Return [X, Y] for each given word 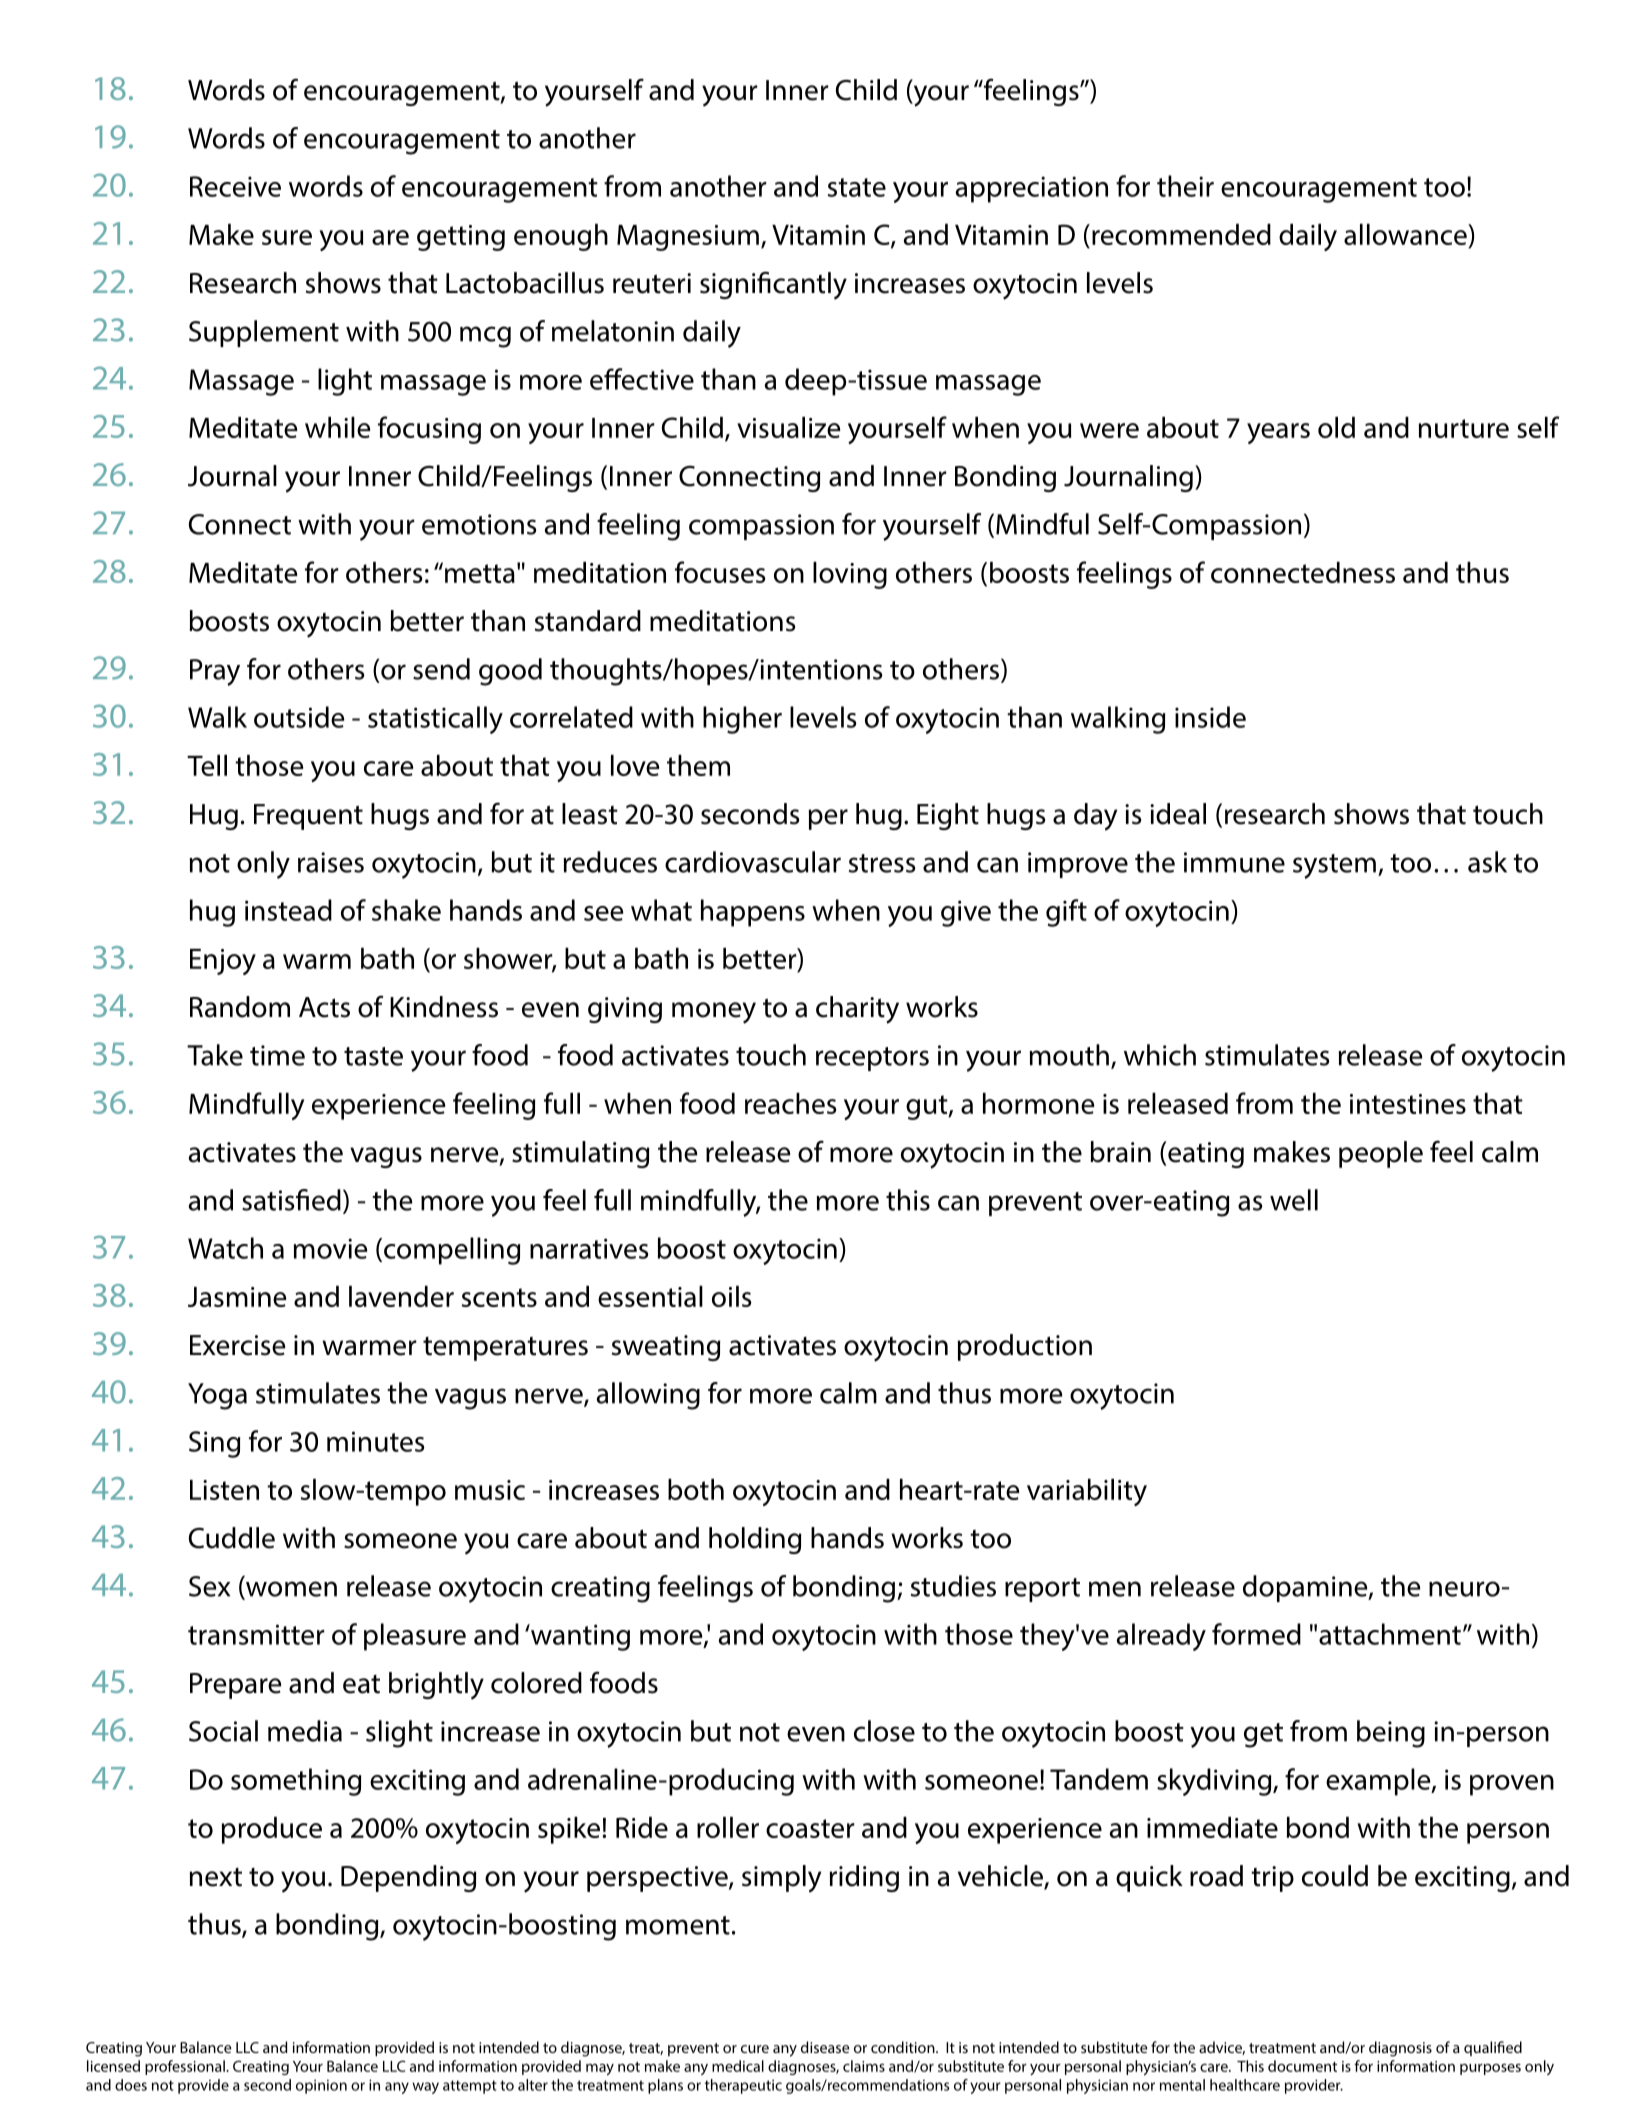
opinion [321, 2086]
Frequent [308, 817]
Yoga [217, 1396]
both [696, 1489]
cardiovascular [753, 862]
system [1334, 866]
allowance [1406, 234]
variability [1087, 1492]
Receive [235, 186]
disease [825, 2047]
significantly [773, 285]
